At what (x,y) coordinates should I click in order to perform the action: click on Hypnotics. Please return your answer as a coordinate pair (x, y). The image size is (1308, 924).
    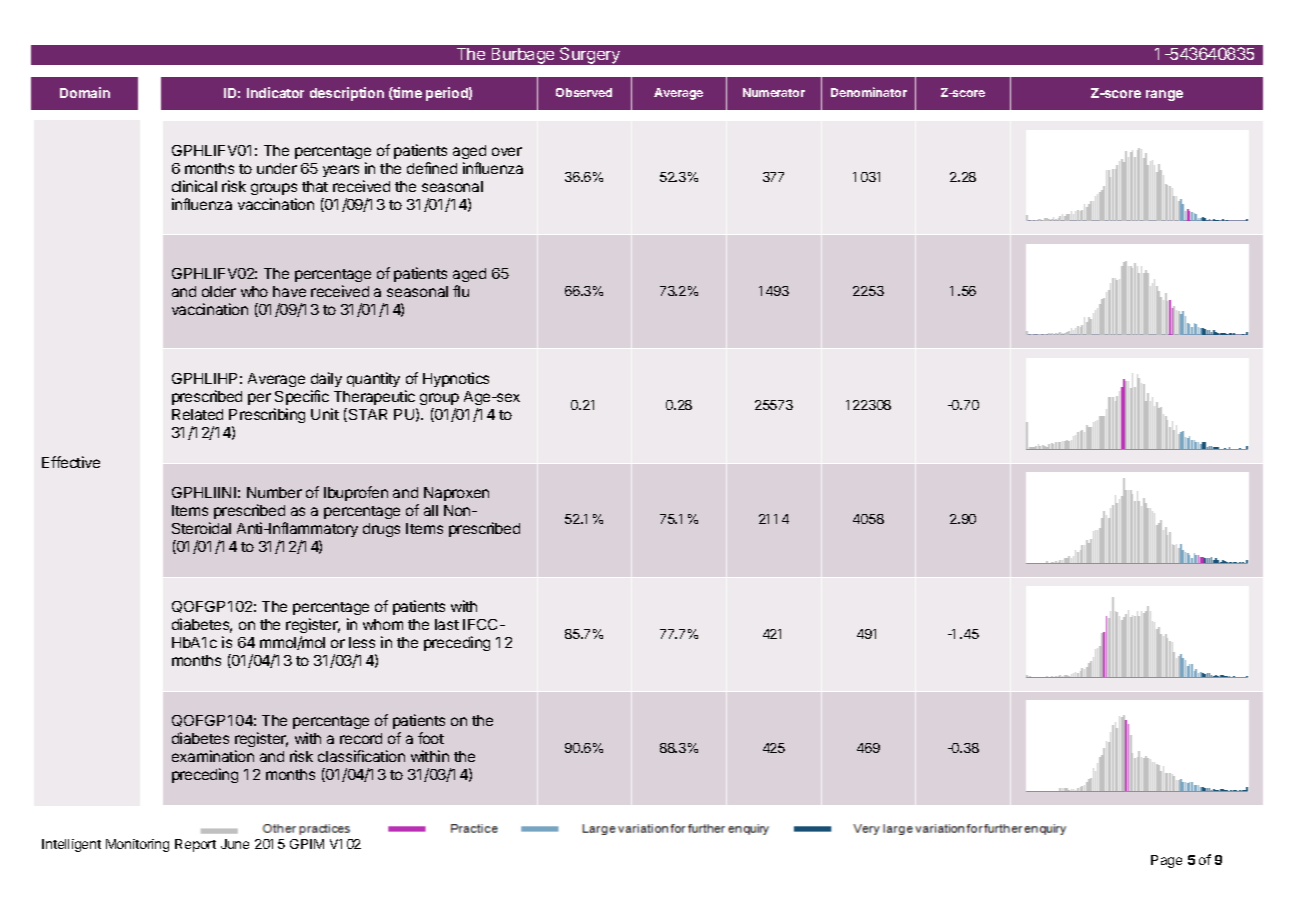
    Looking at the image, I should click on (456, 379).
